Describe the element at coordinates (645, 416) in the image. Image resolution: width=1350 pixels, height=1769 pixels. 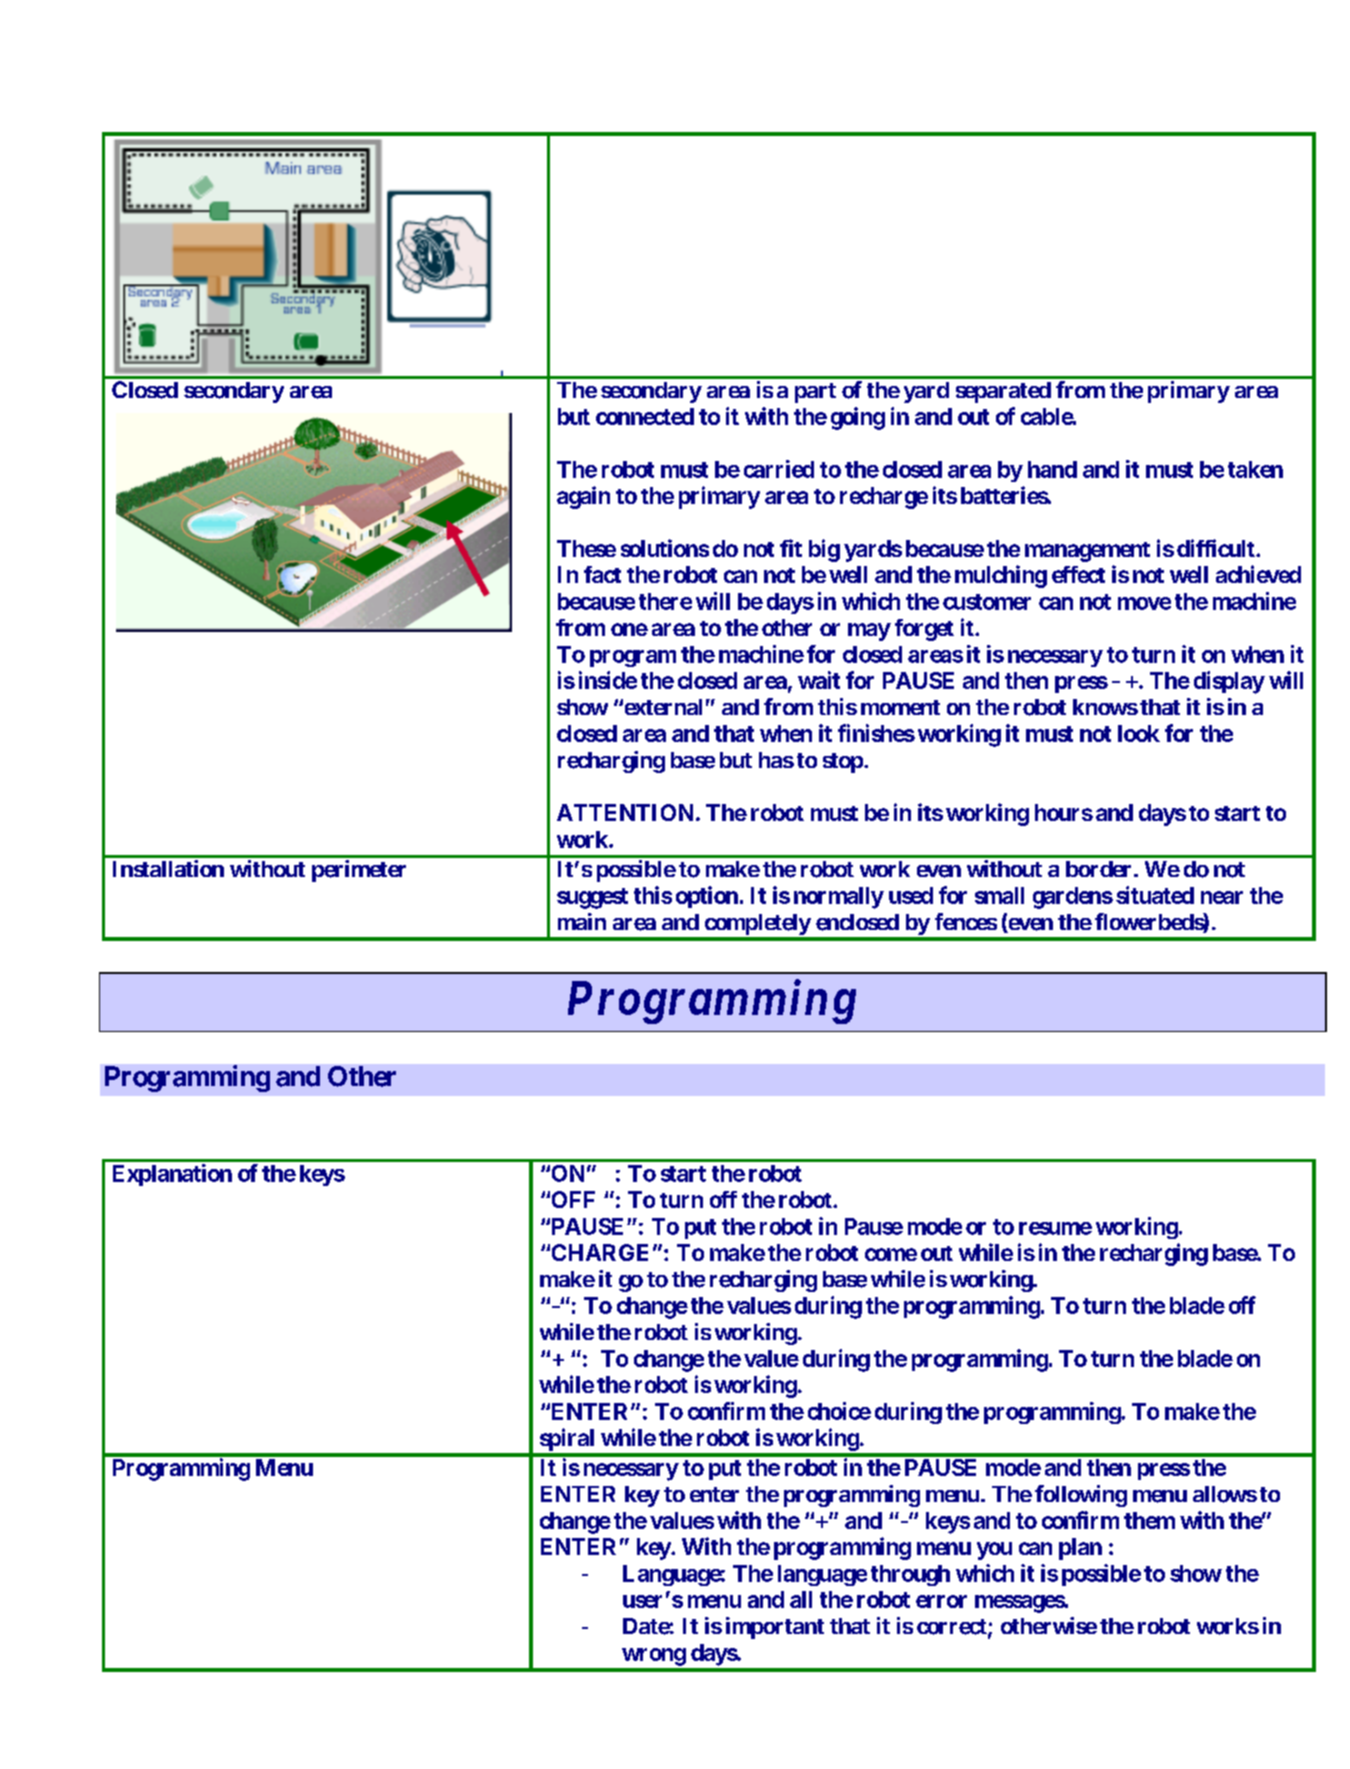
I see `connected` at that location.
